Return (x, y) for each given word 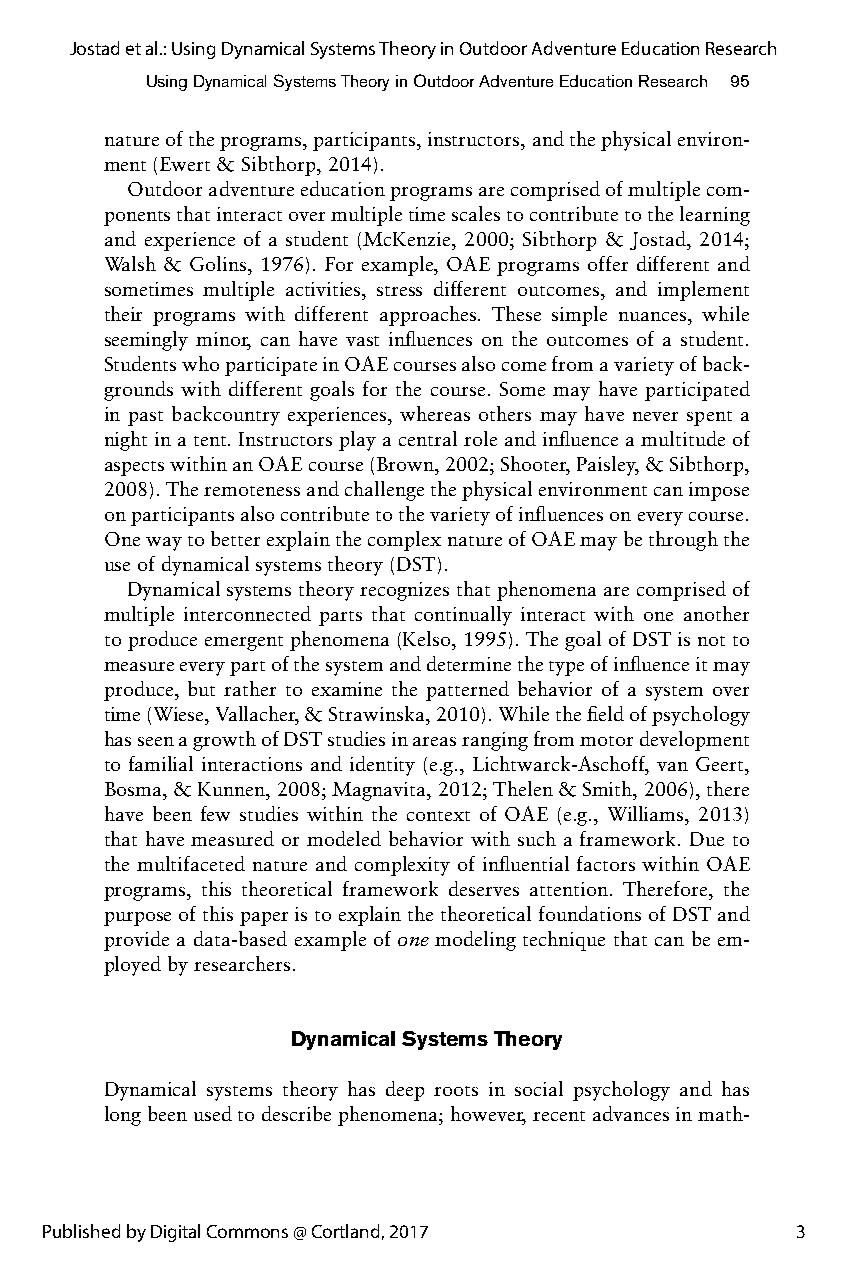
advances (631, 1113)
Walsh (130, 263)
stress (399, 291)
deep (405, 1091)
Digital (175, 1233)
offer (608, 263)
